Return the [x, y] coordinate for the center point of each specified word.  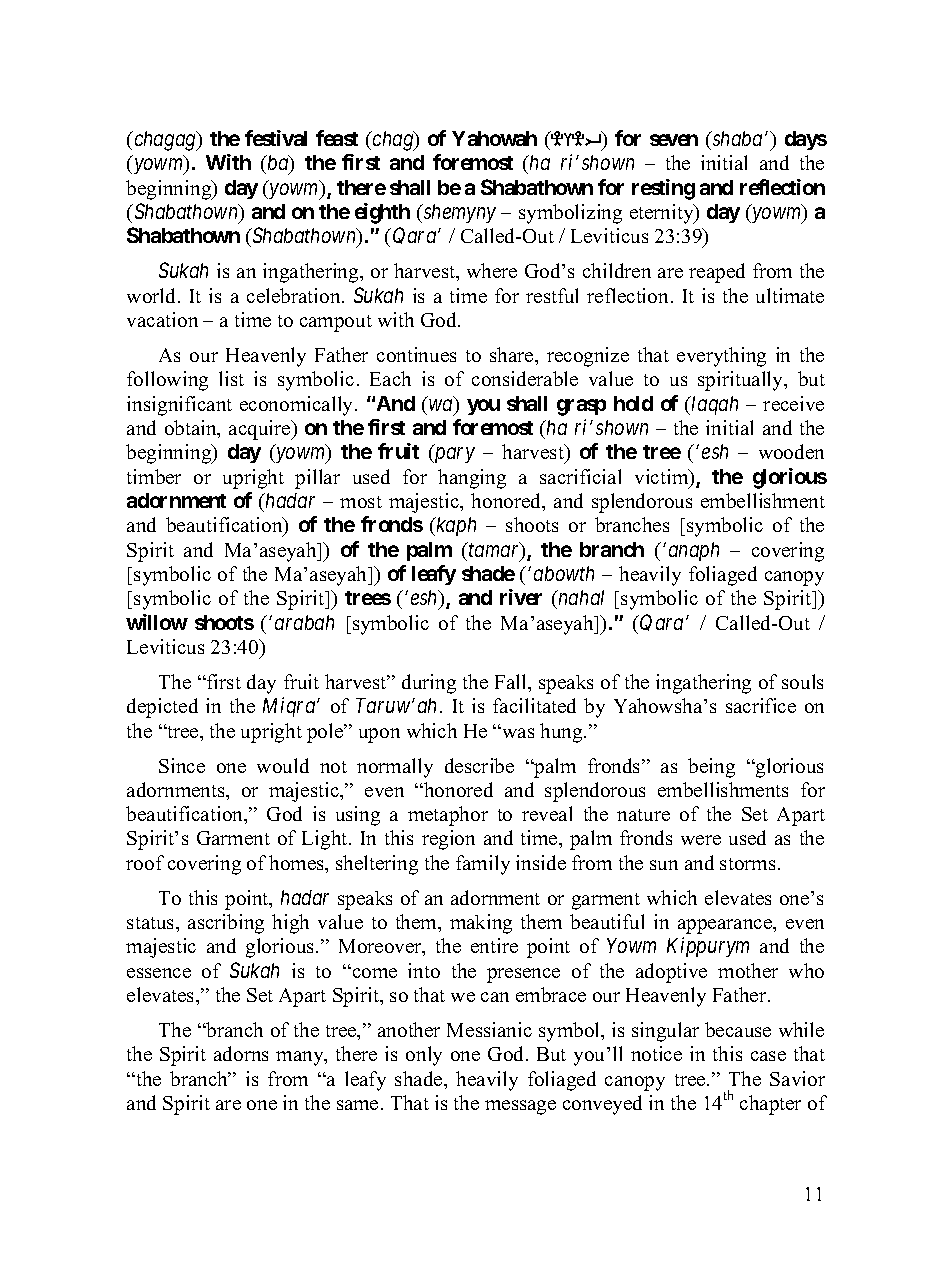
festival [276, 138]
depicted [162, 708]
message [520, 1107]
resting [663, 189]
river [521, 597]
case [768, 1056]
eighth [382, 213]
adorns [241, 1053]
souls [802, 681]
